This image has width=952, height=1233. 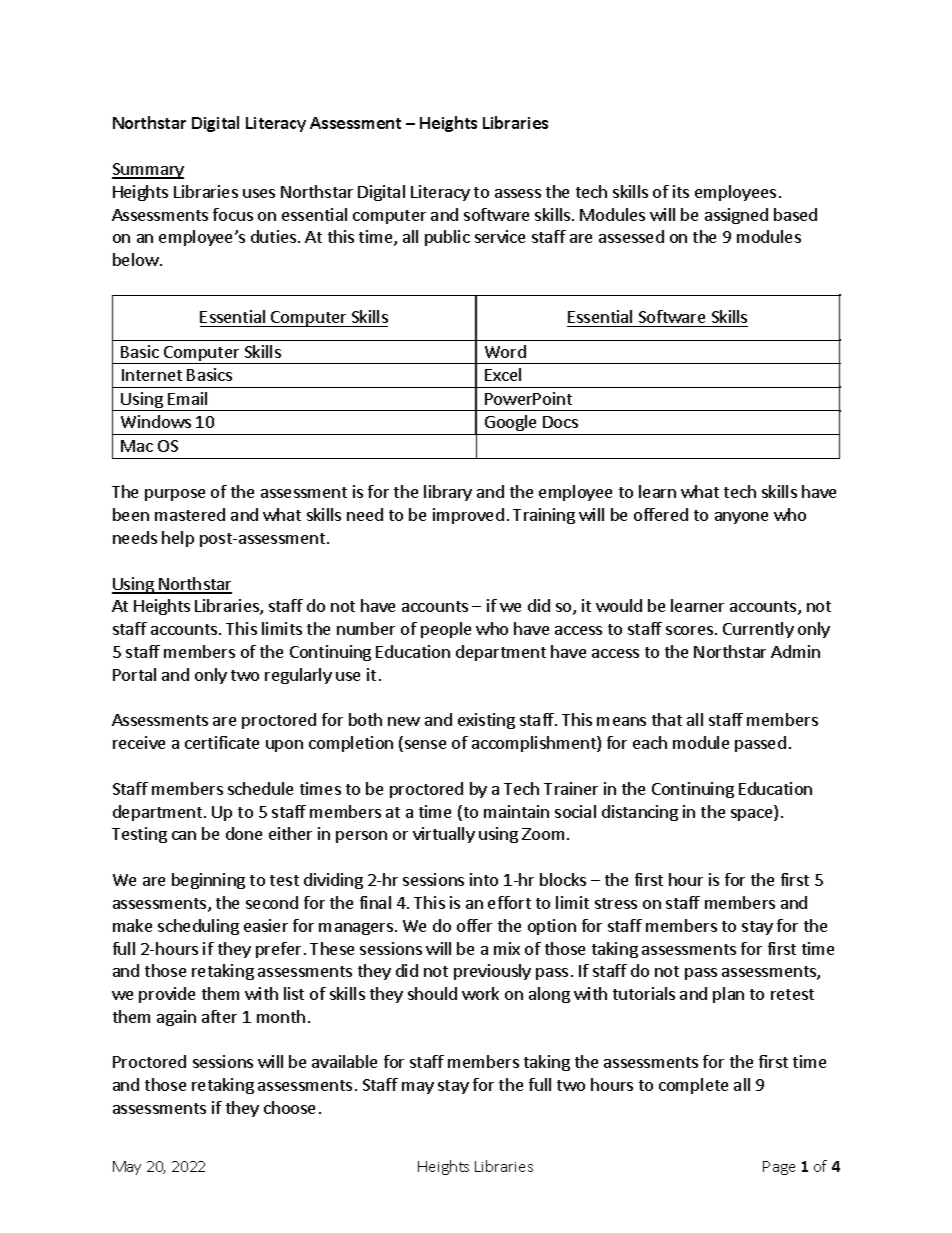 I want to click on assigned, so click(x=736, y=216).
